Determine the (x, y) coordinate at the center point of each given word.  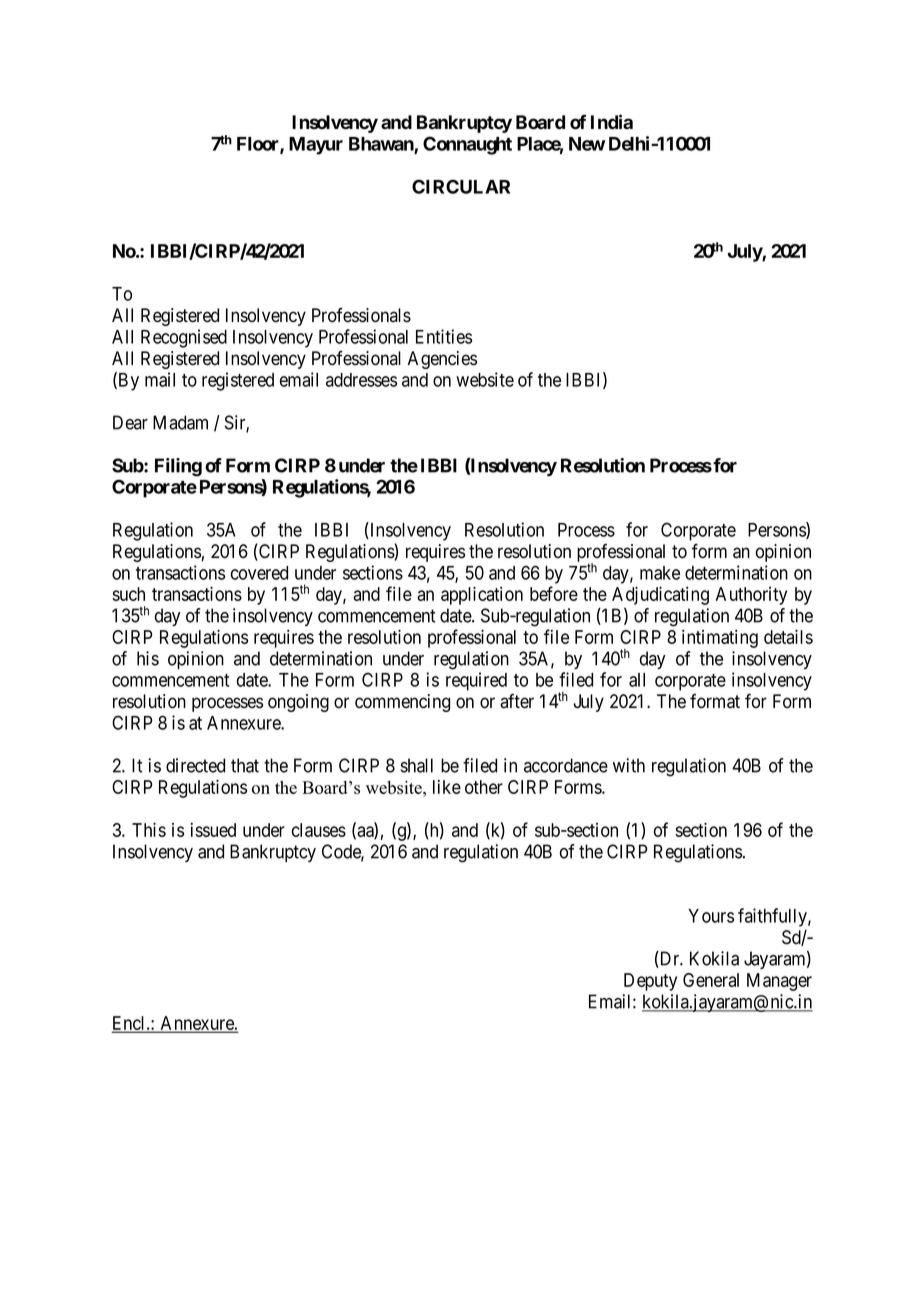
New (587, 144)
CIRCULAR (461, 186)
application (482, 595)
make (660, 573)
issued (213, 830)
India (612, 122)
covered (259, 573)
